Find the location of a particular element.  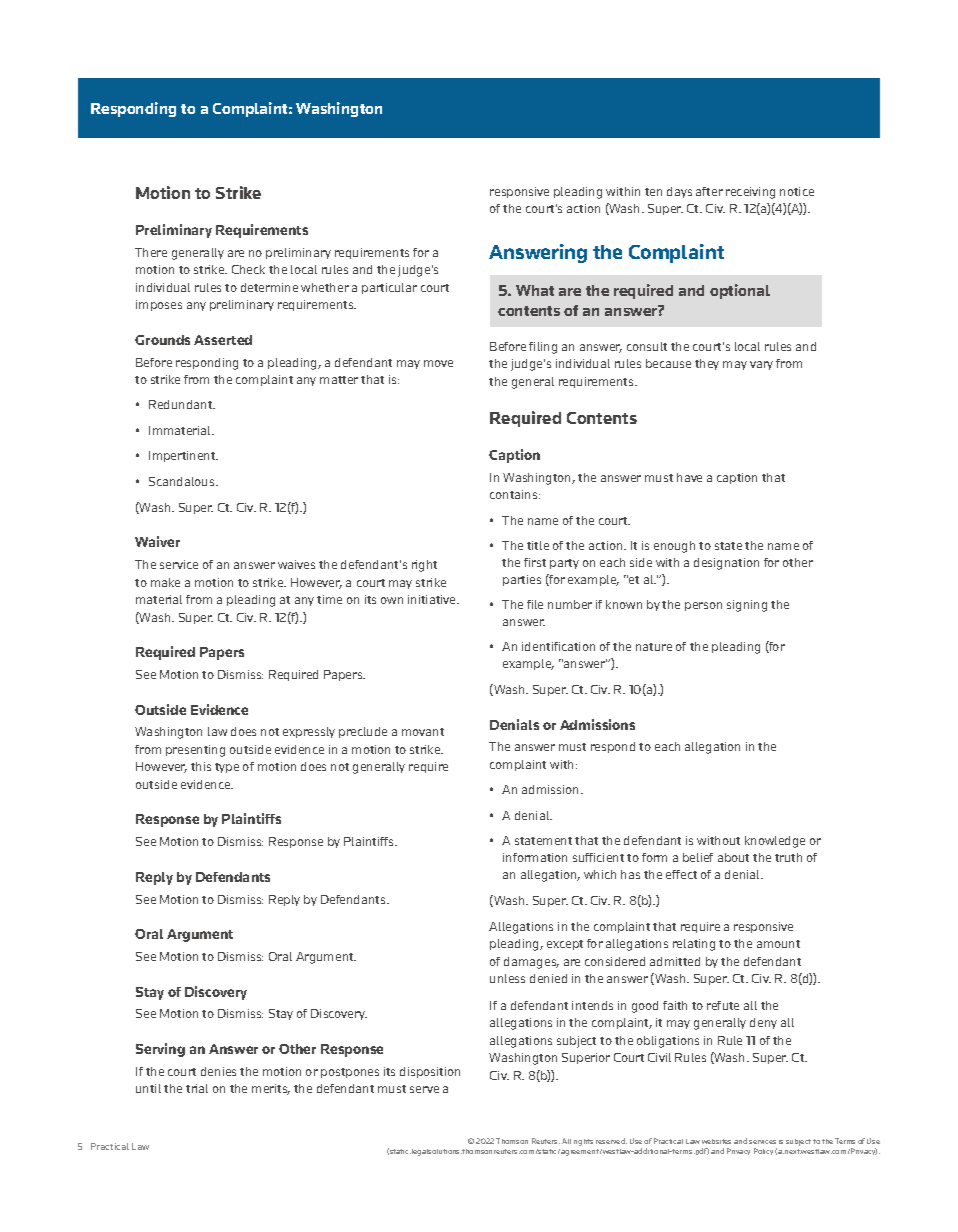

type is located at coordinates (227, 768).
